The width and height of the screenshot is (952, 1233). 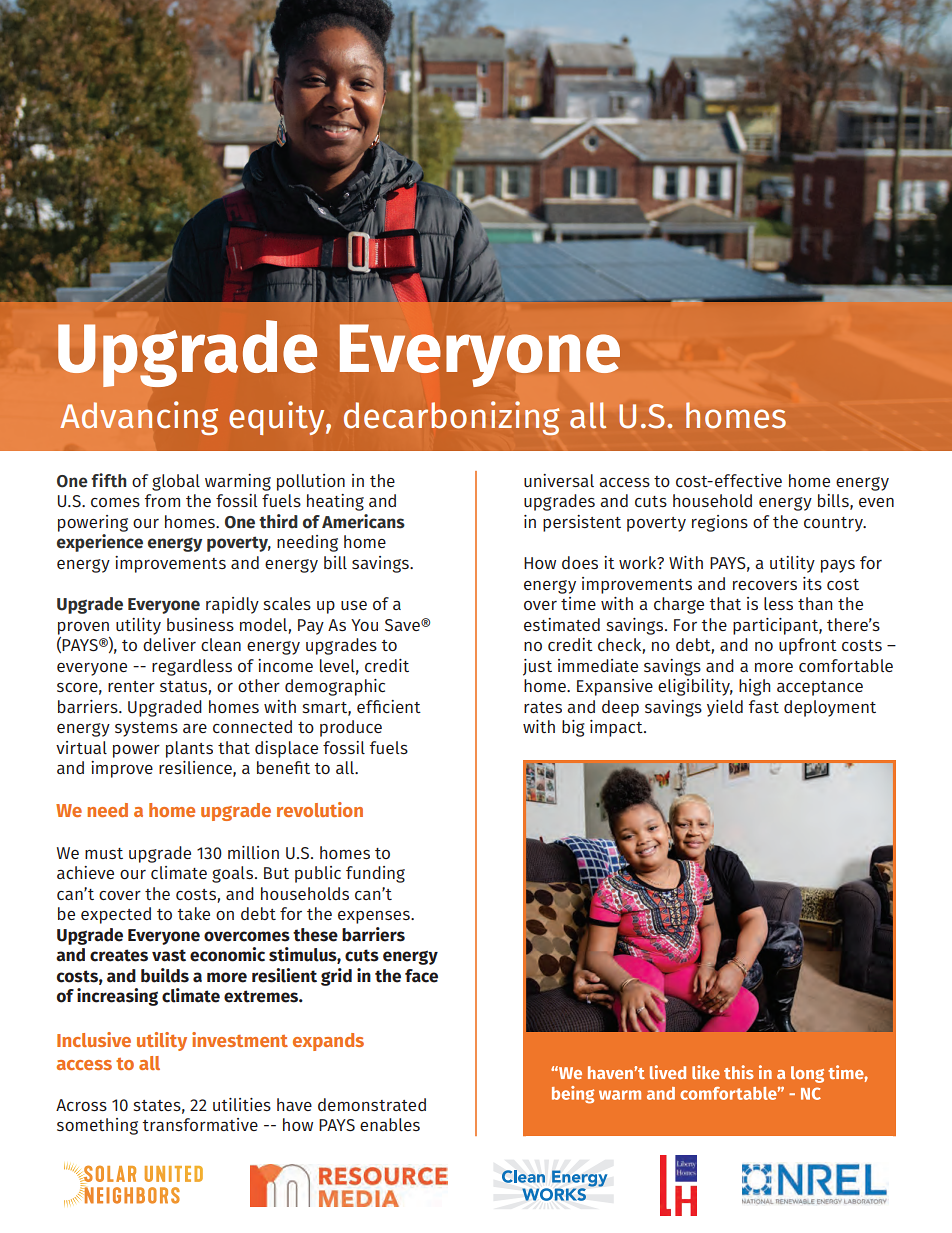 I want to click on vast, so click(x=169, y=955).
